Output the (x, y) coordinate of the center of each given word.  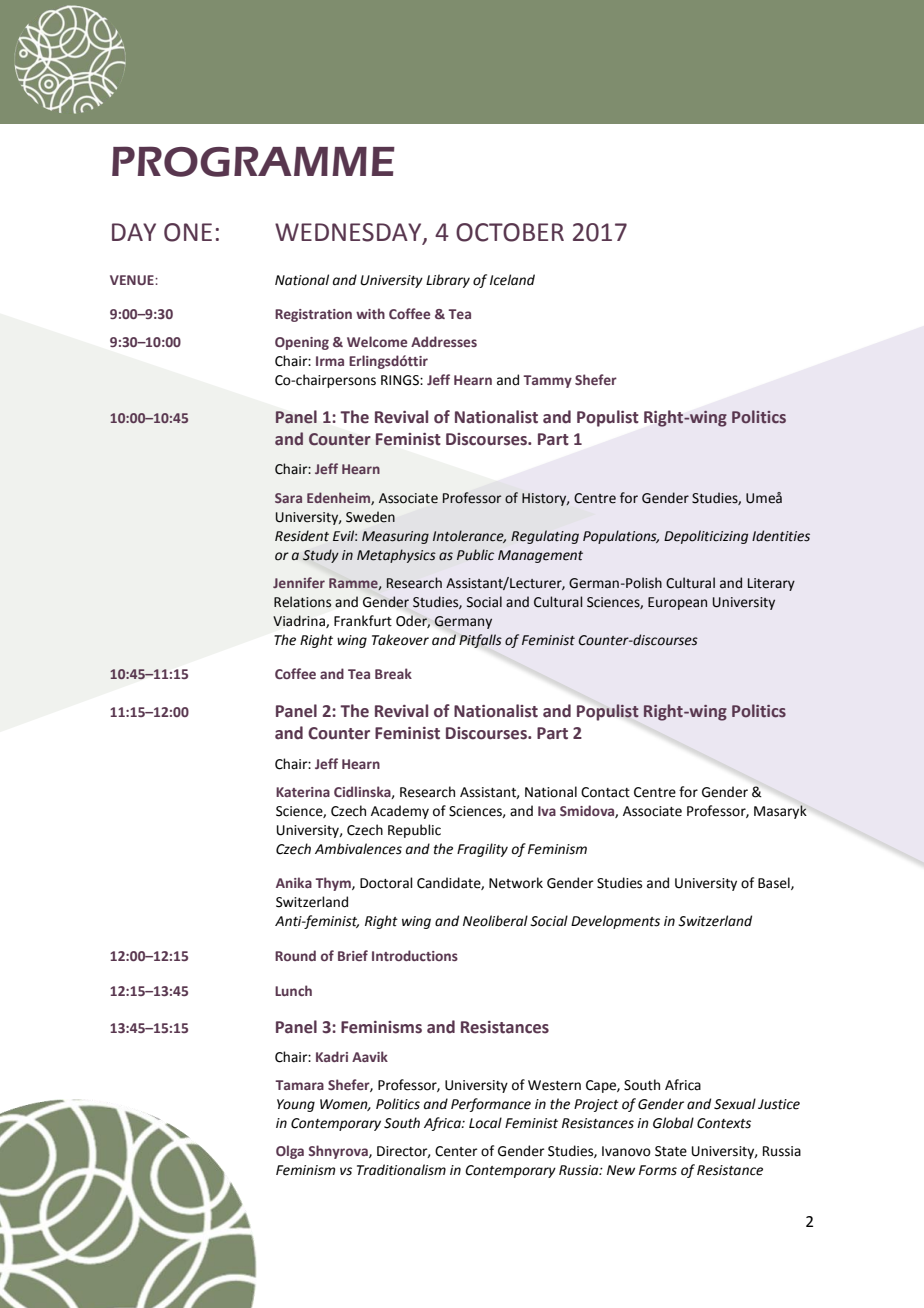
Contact (605, 792)
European (677, 603)
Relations (302, 602)
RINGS (401, 380)
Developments (615, 922)
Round (295, 955)
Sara (288, 498)
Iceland (512, 280)
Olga (290, 1152)
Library (448, 281)
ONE (188, 232)
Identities (781, 536)
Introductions (415, 955)
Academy (400, 812)
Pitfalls (480, 641)
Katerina (303, 792)
